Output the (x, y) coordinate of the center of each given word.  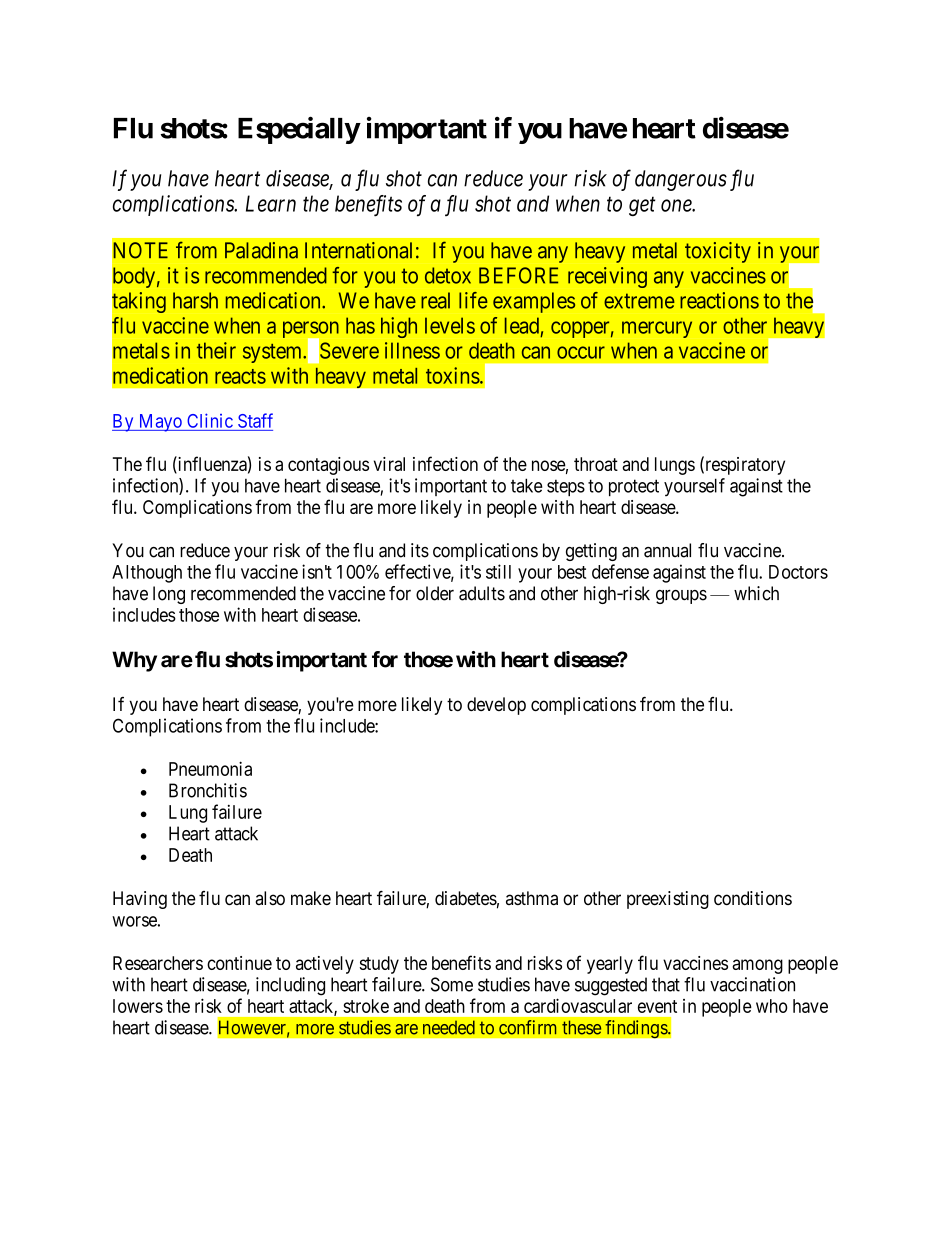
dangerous (681, 180)
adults (482, 593)
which (756, 593)
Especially (299, 130)
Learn (271, 203)
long (169, 595)
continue (239, 963)
